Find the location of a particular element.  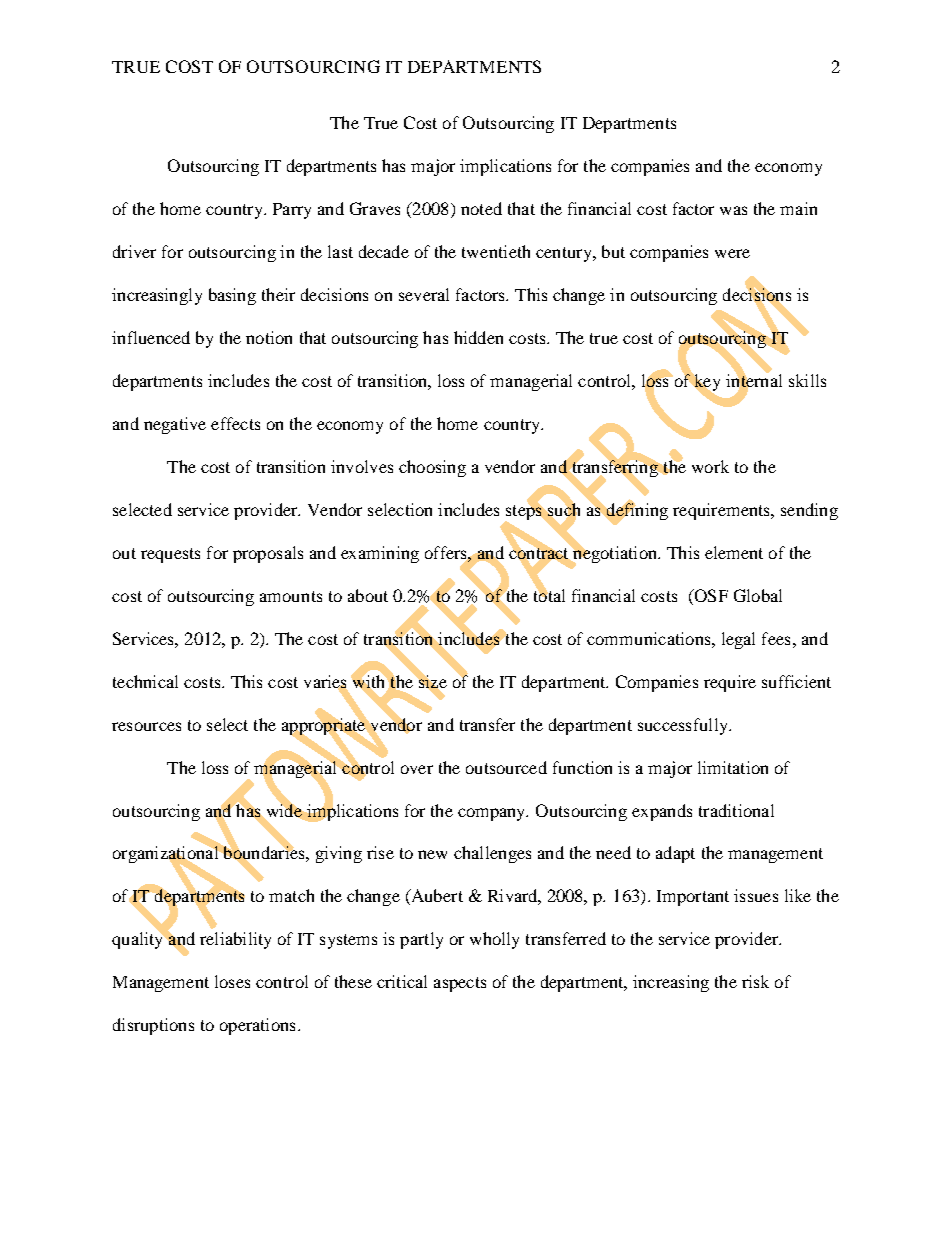

amounts is located at coordinates (291, 596).
